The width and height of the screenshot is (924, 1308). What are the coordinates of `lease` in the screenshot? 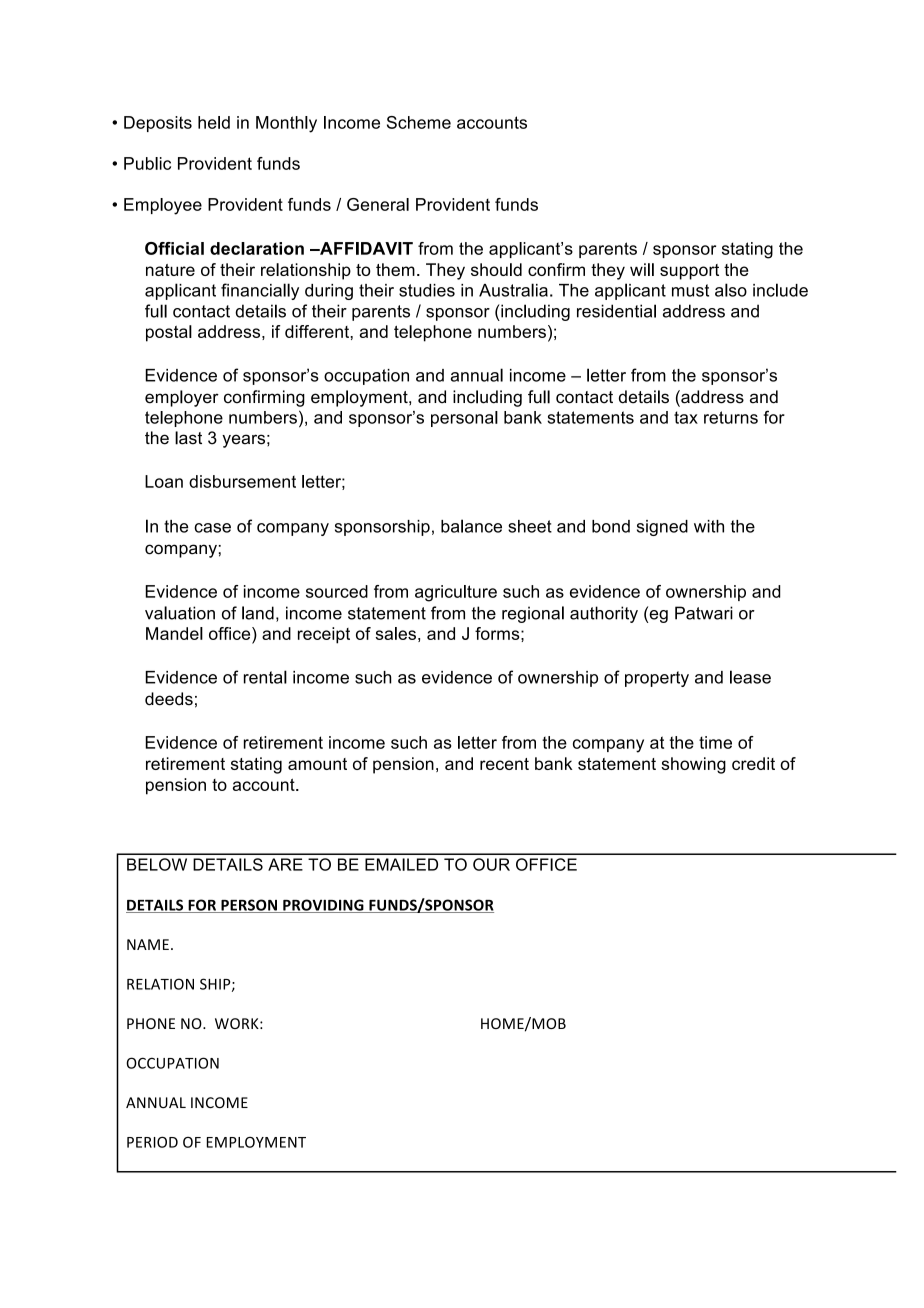 It's located at (750, 677).
